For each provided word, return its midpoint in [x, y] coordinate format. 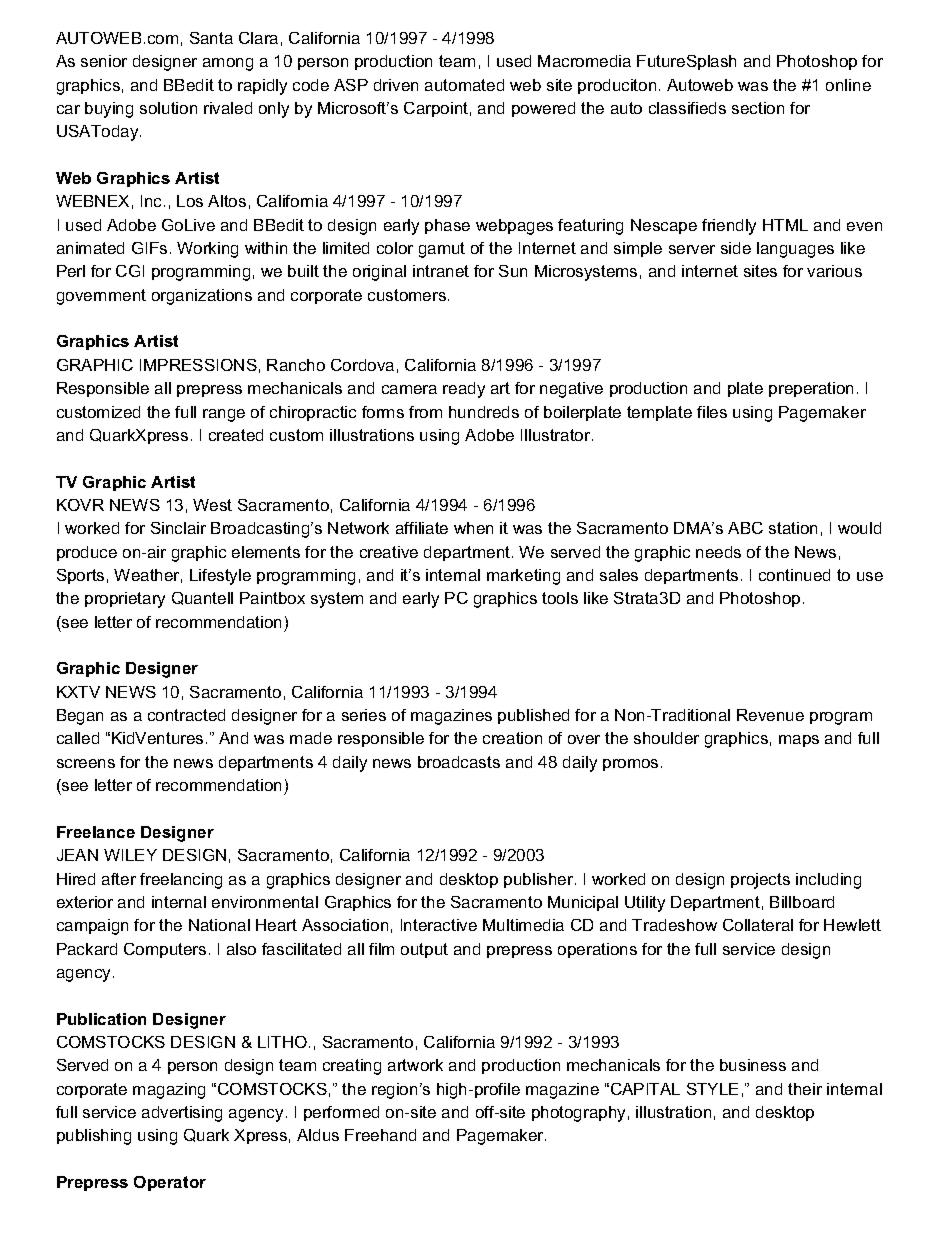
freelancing [181, 881]
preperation [811, 389]
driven [396, 85]
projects [760, 881]
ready [464, 390]
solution [168, 108]
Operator [170, 1183]
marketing [523, 577]
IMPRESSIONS [198, 365]
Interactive [439, 925]
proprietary [125, 600]
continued [794, 575]
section [758, 108]
